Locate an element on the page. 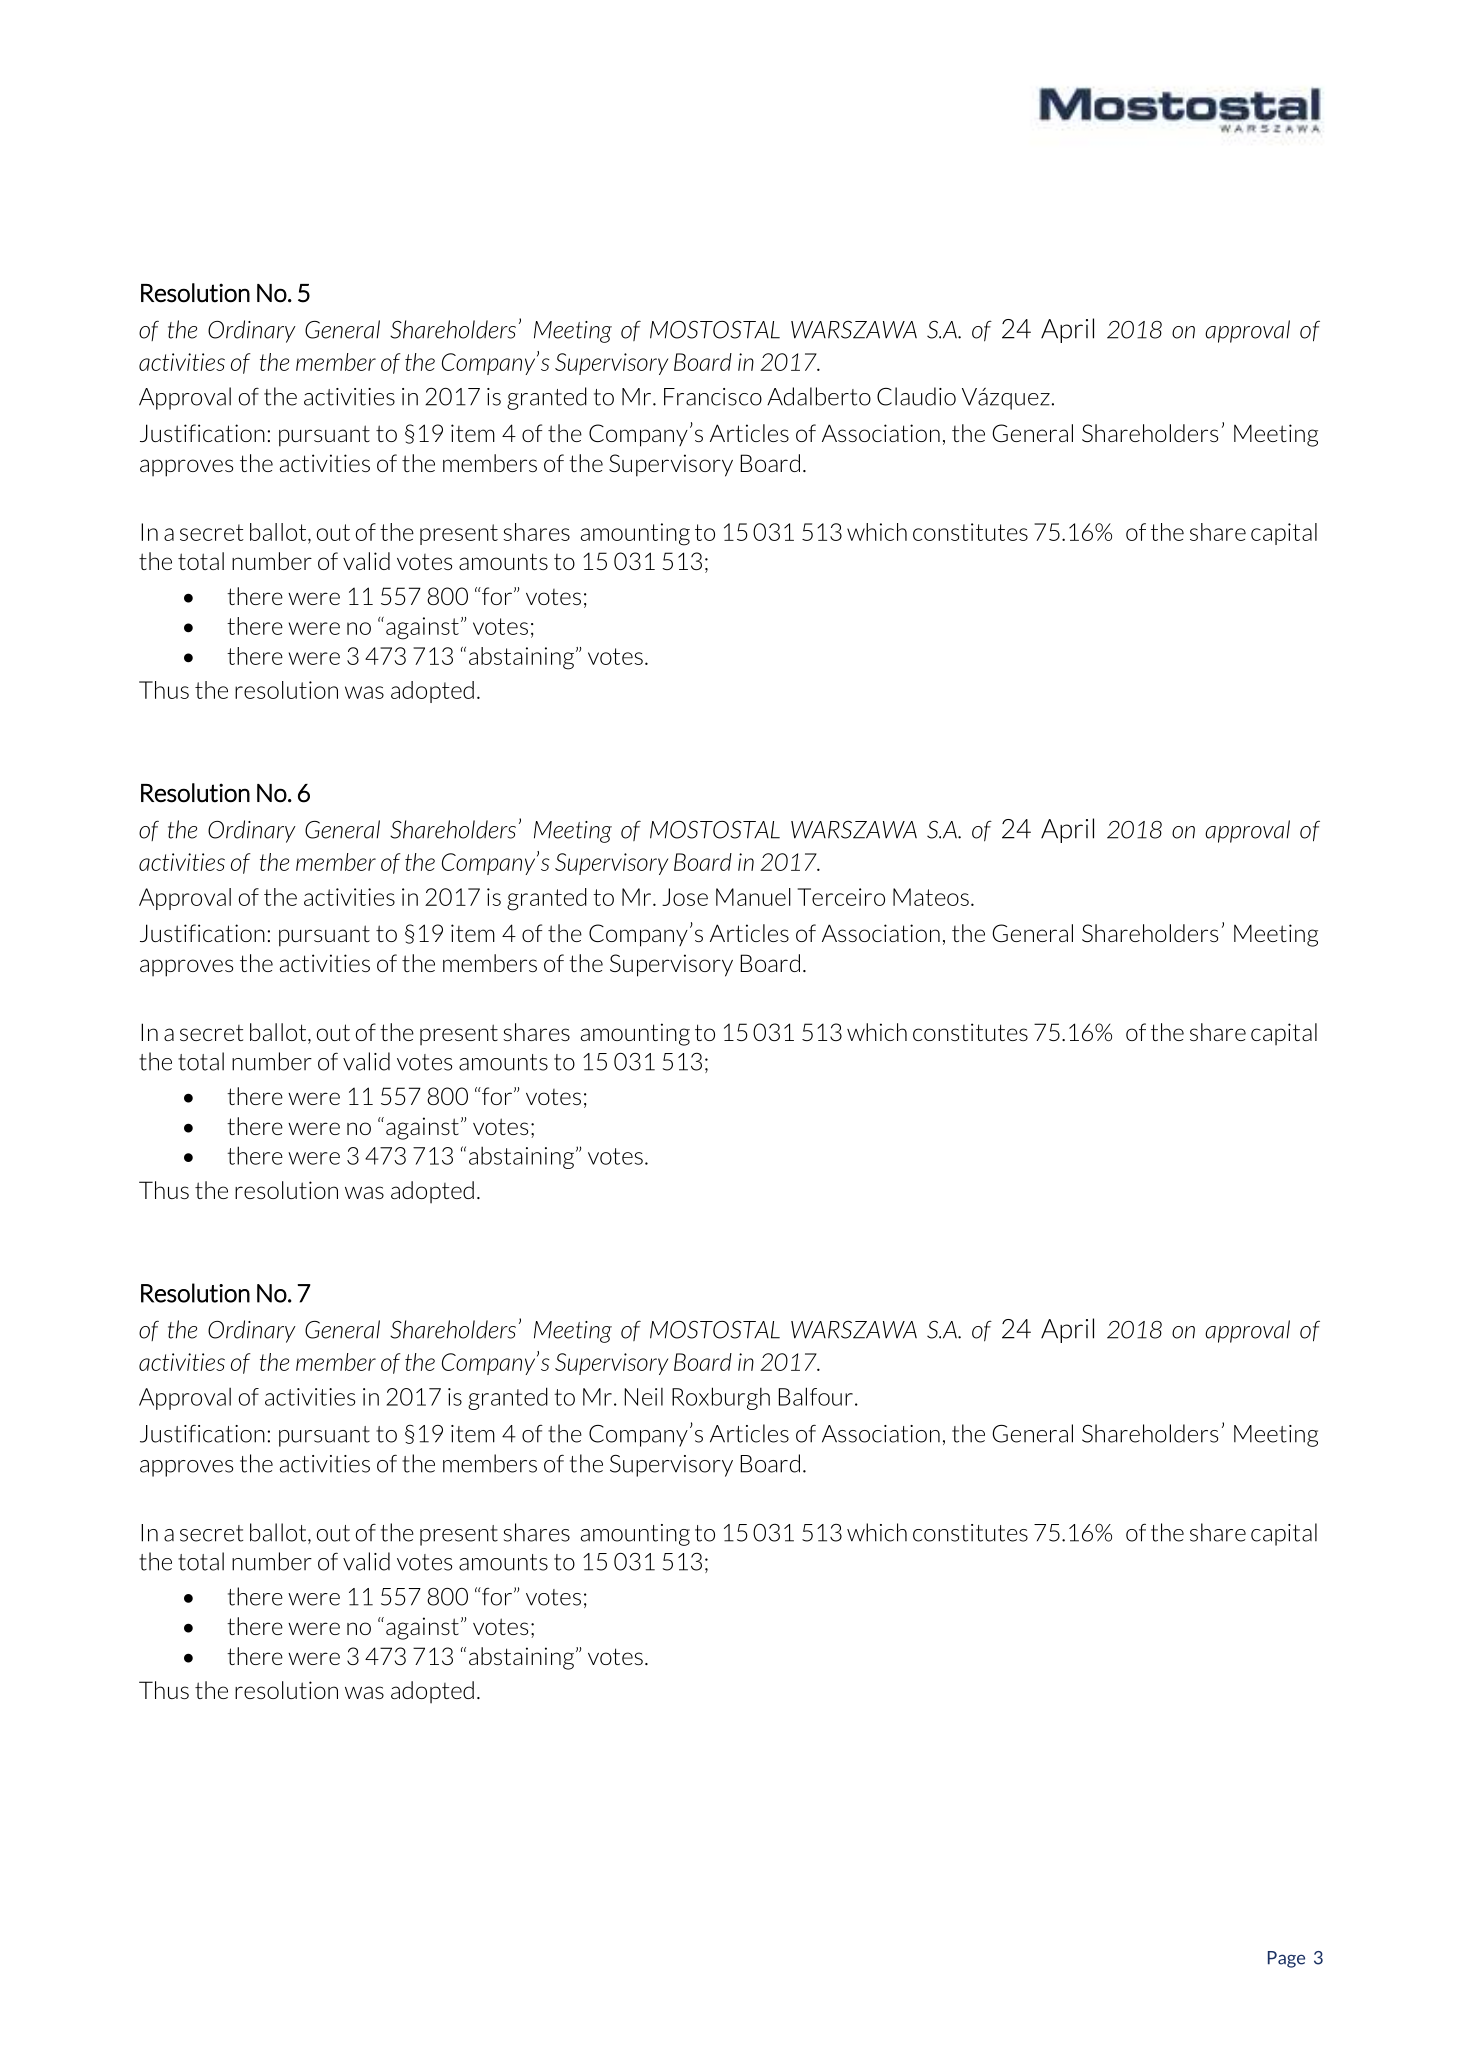 Image resolution: width=1458 pixels, height=2062 pixels. Claudio is located at coordinates (916, 396).
